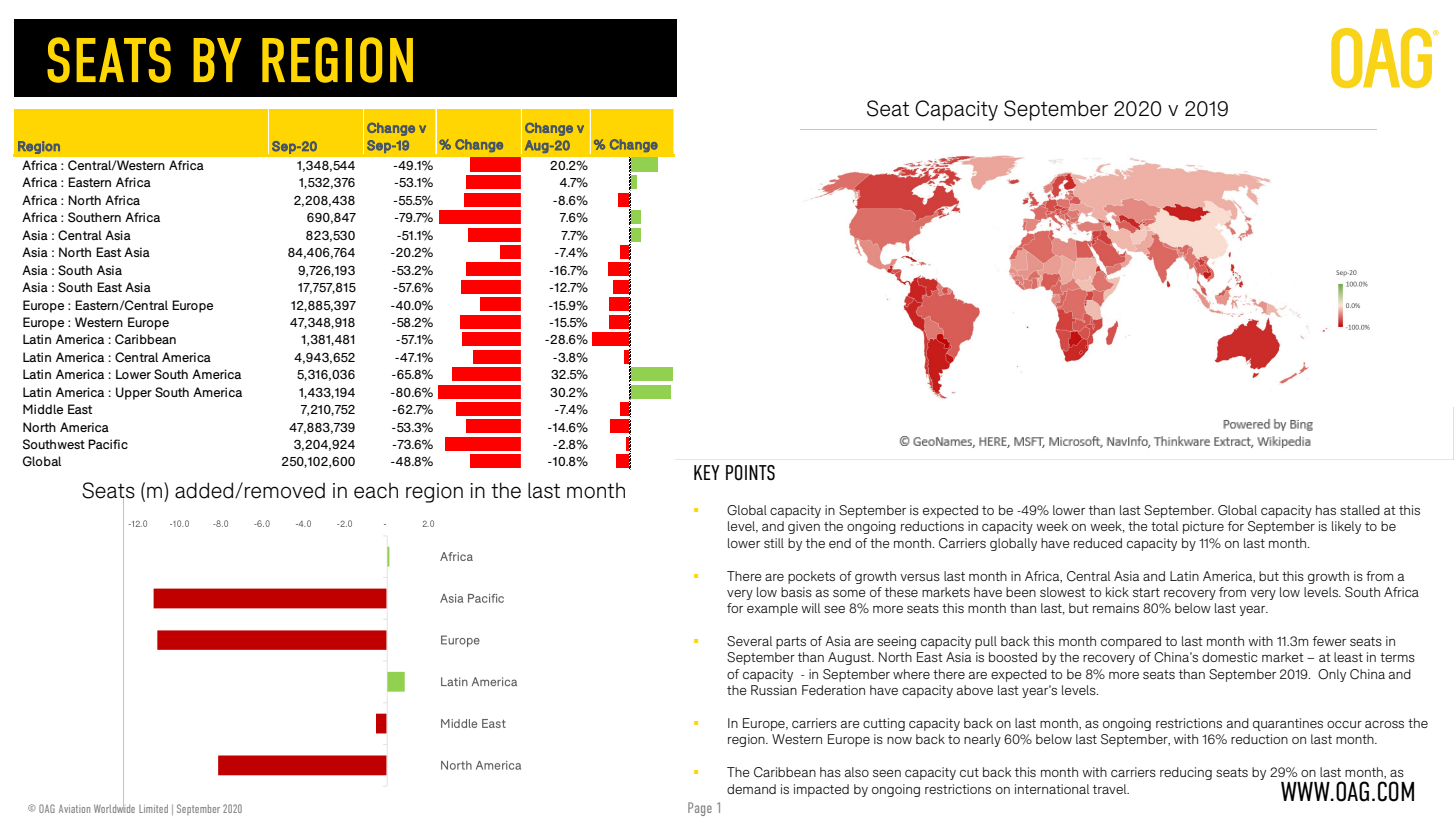  What do you see at coordinates (774, 543) in the screenshot?
I see `still` at bounding box center [774, 543].
